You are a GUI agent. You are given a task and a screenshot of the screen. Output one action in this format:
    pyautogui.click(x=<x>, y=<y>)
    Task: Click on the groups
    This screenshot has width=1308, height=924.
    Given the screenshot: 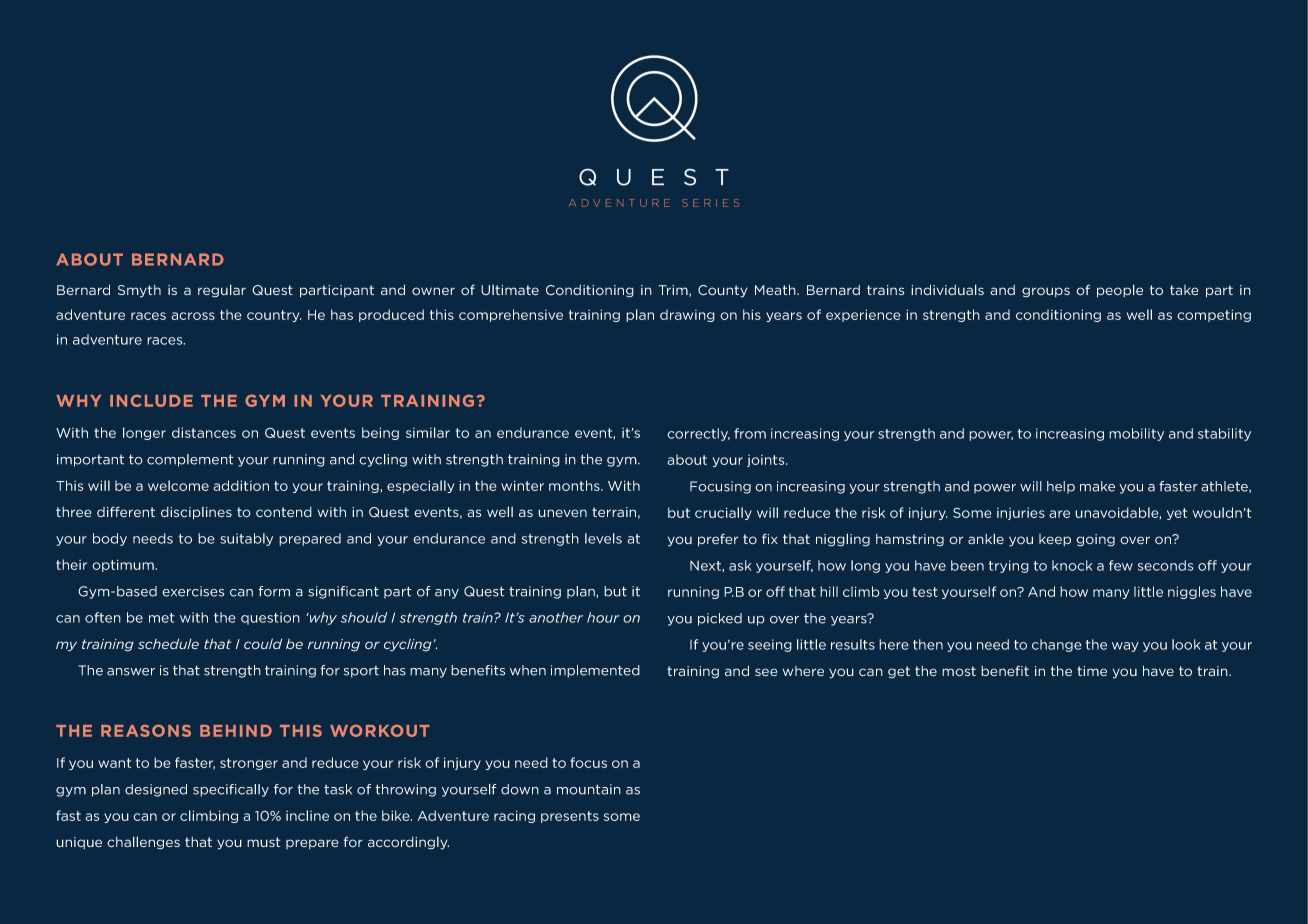 What is the action you would take?
    pyautogui.click(x=1046, y=292)
